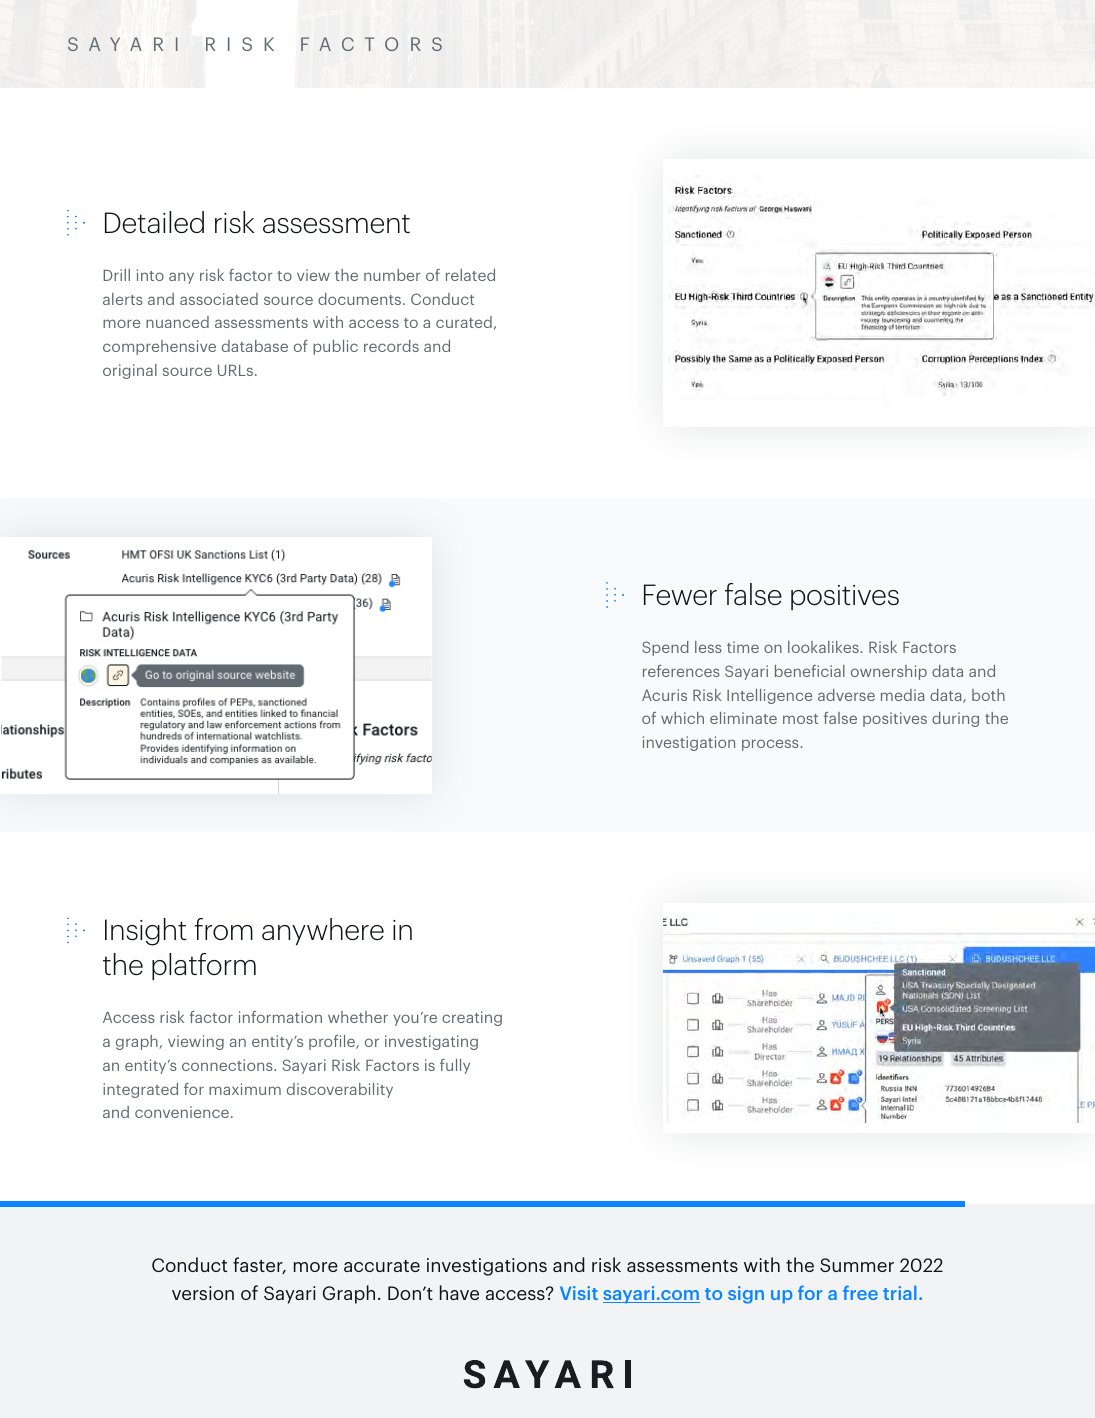 The height and width of the image is (1418, 1095). Describe the element at coordinates (955, 719) in the image. I see `during` at that location.
